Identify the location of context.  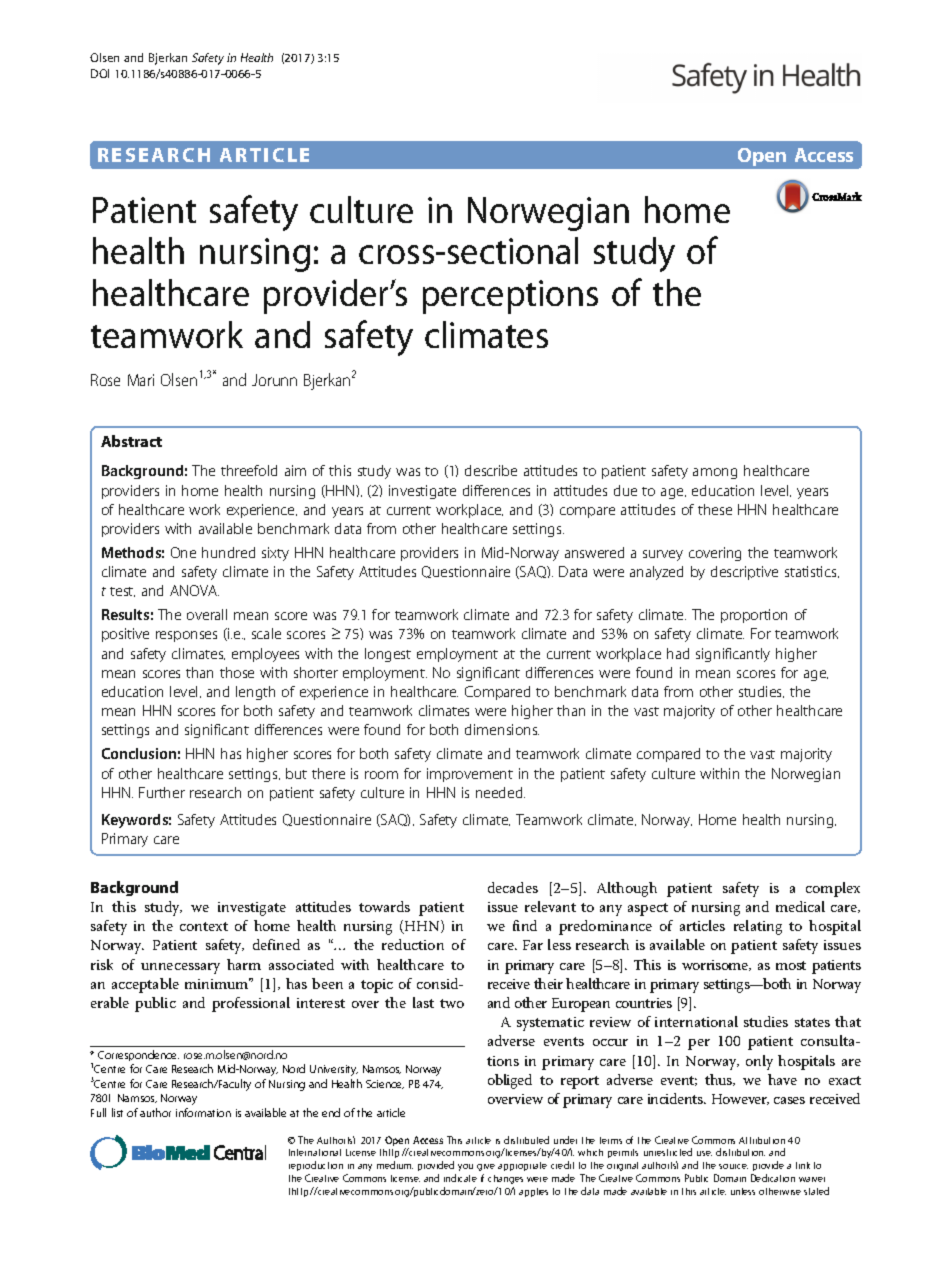
(204, 926).
